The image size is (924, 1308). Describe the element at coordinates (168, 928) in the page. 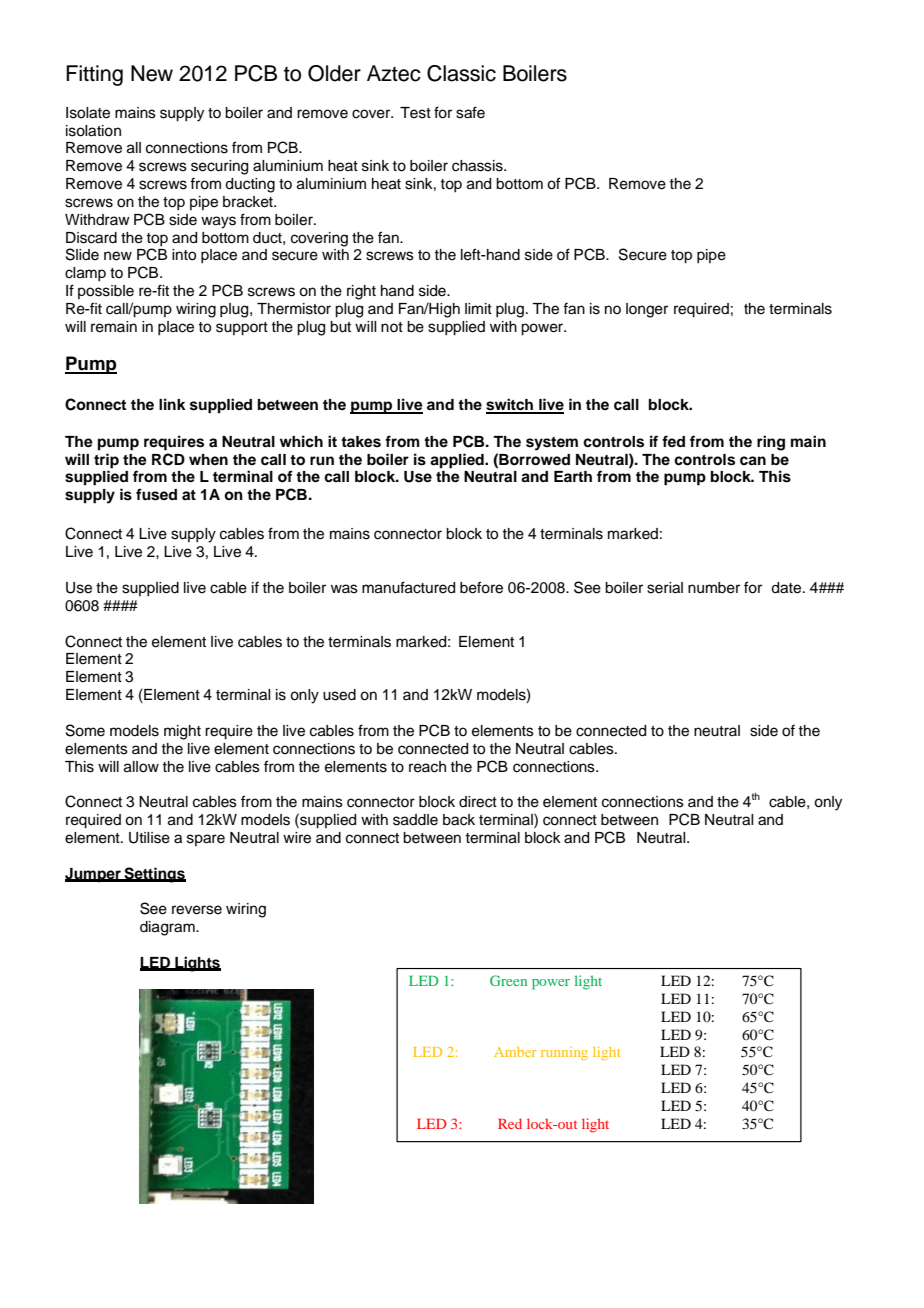

I see `diagram` at that location.
